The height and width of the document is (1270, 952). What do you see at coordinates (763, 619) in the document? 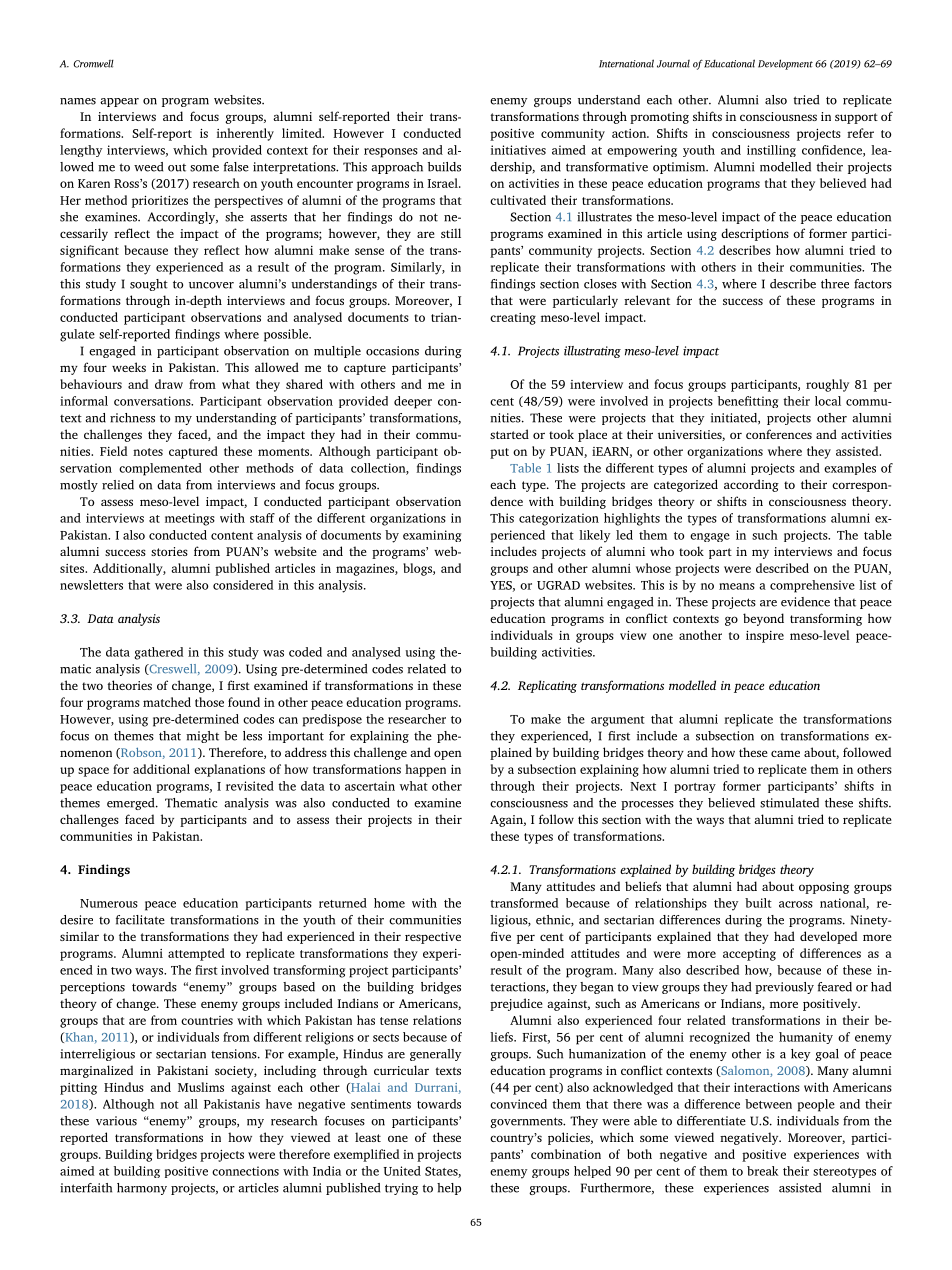
I see `beyond` at bounding box center [763, 619].
